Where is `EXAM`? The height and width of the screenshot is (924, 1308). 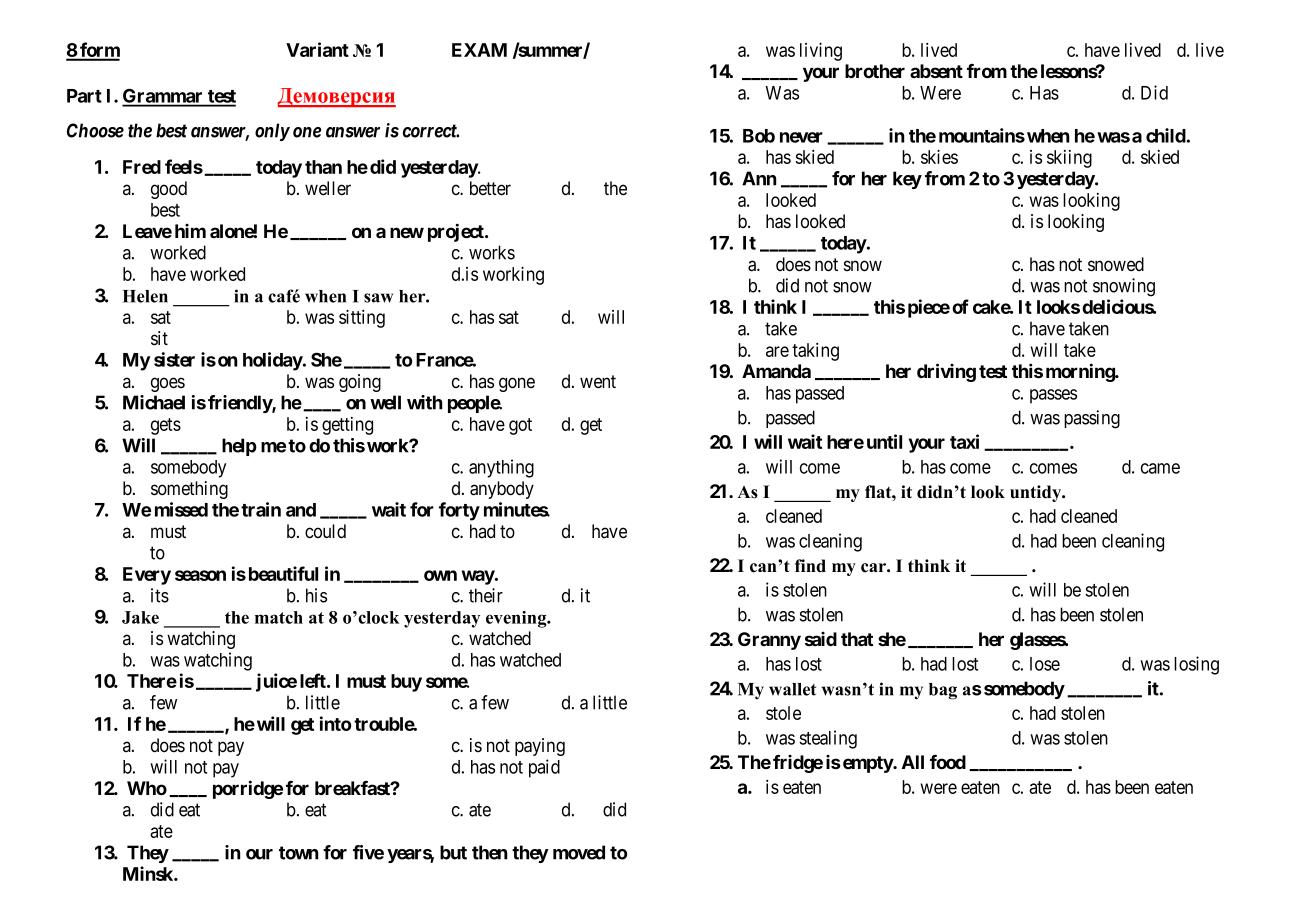 EXAM is located at coordinates (479, 50).
